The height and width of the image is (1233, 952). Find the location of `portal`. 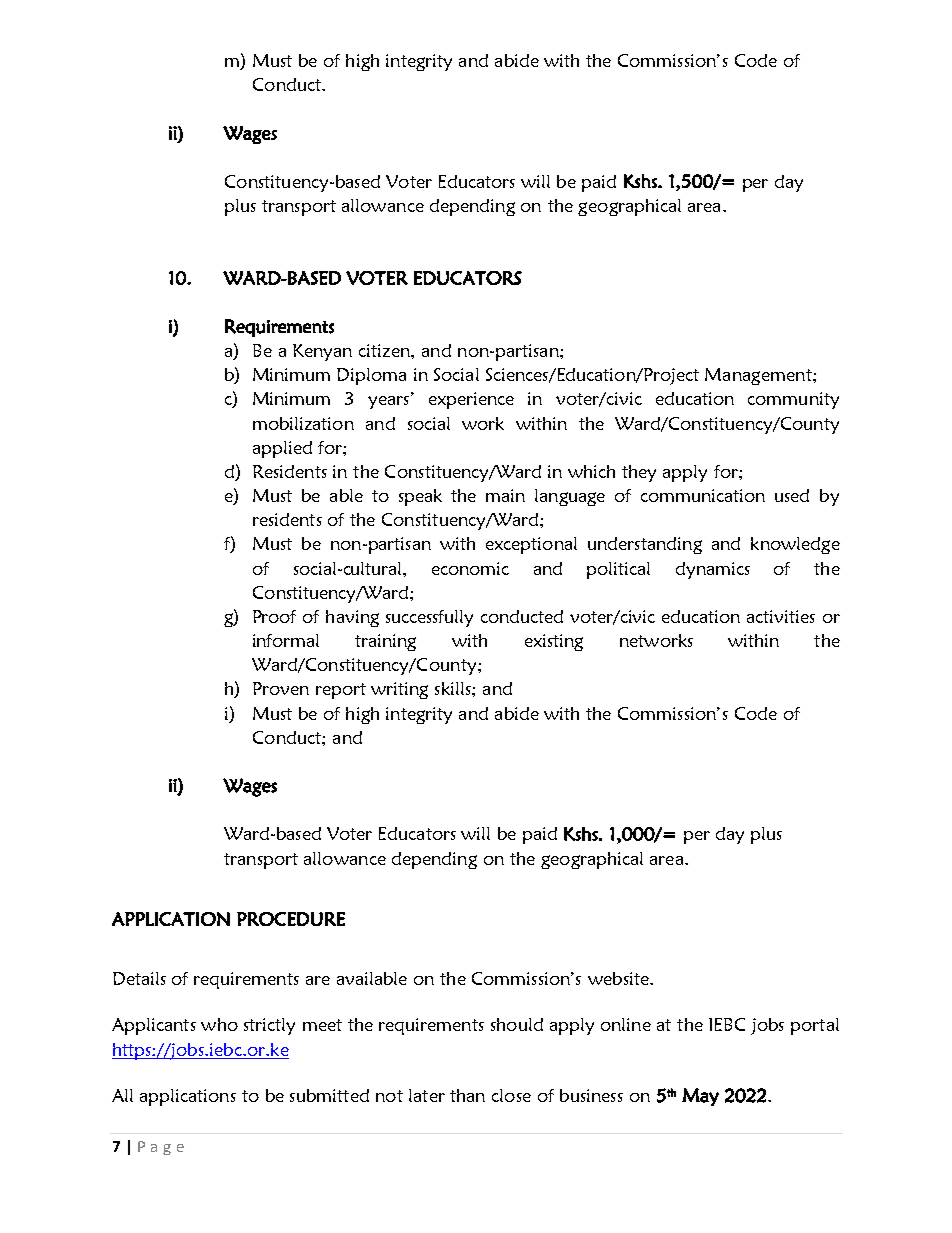

portal is located at coordinates (815, 1026).
